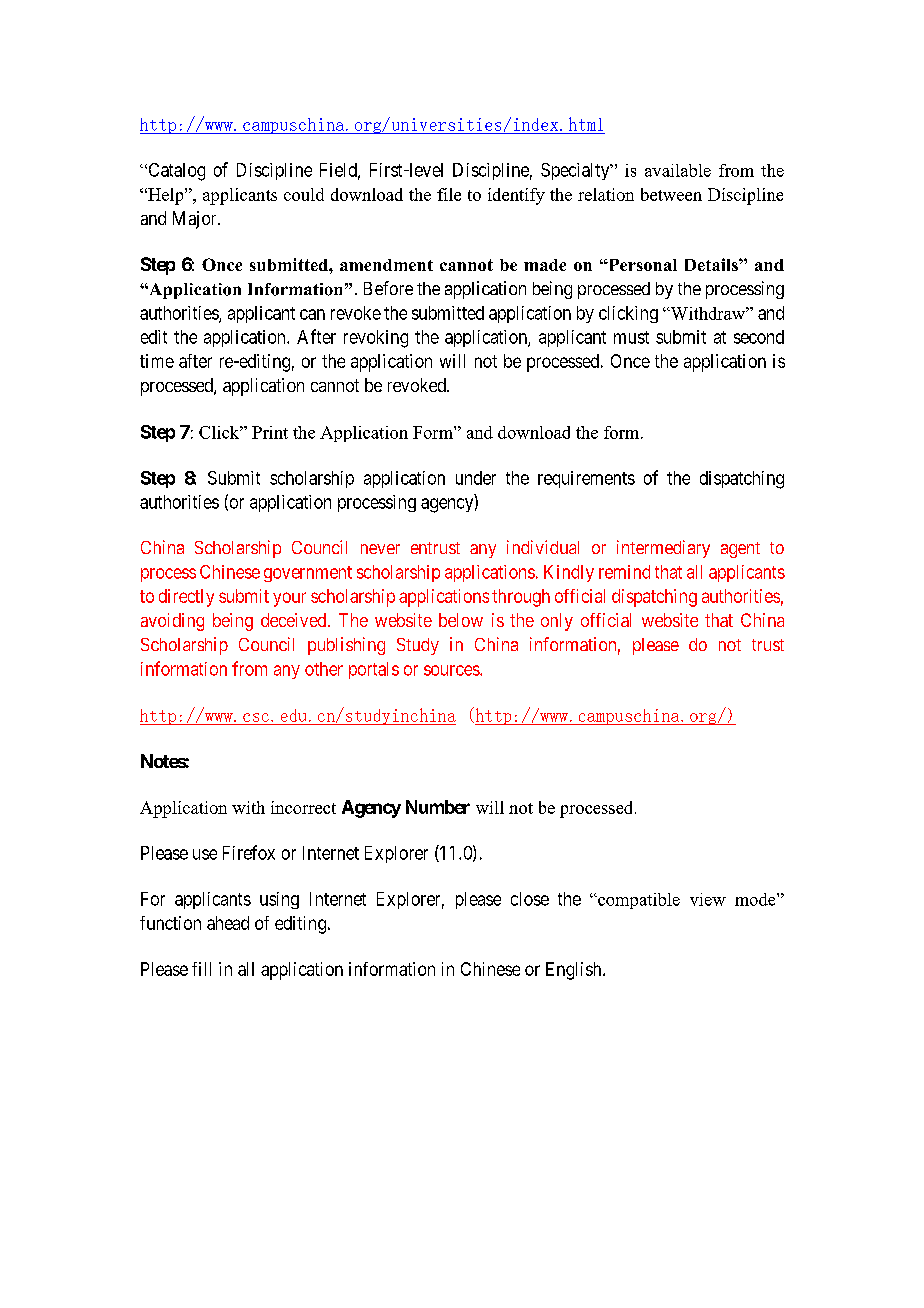 This screenshot has height=1308, width=924. I want to click on intermediary, so click(663, 549).
